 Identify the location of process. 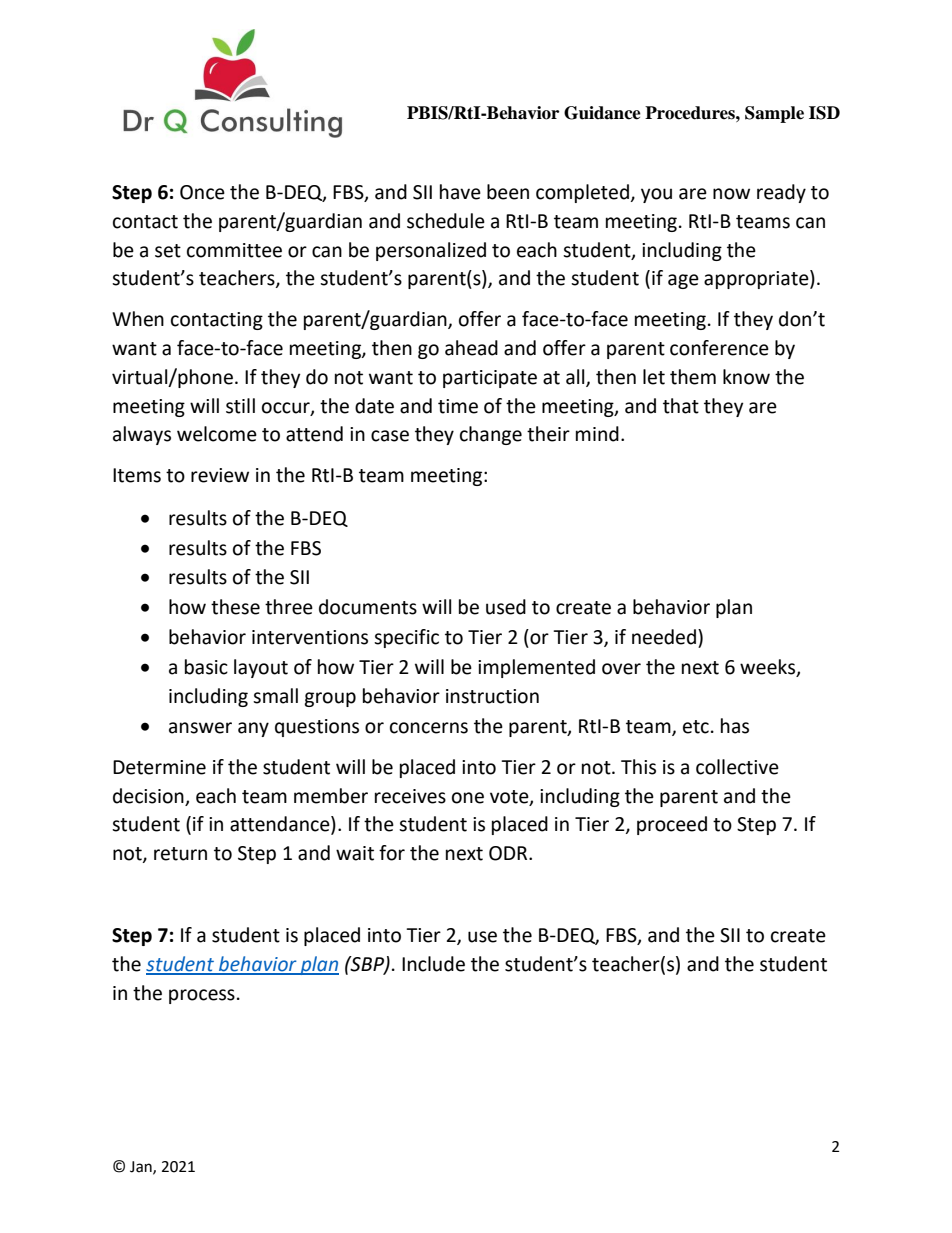
(202, 996).
